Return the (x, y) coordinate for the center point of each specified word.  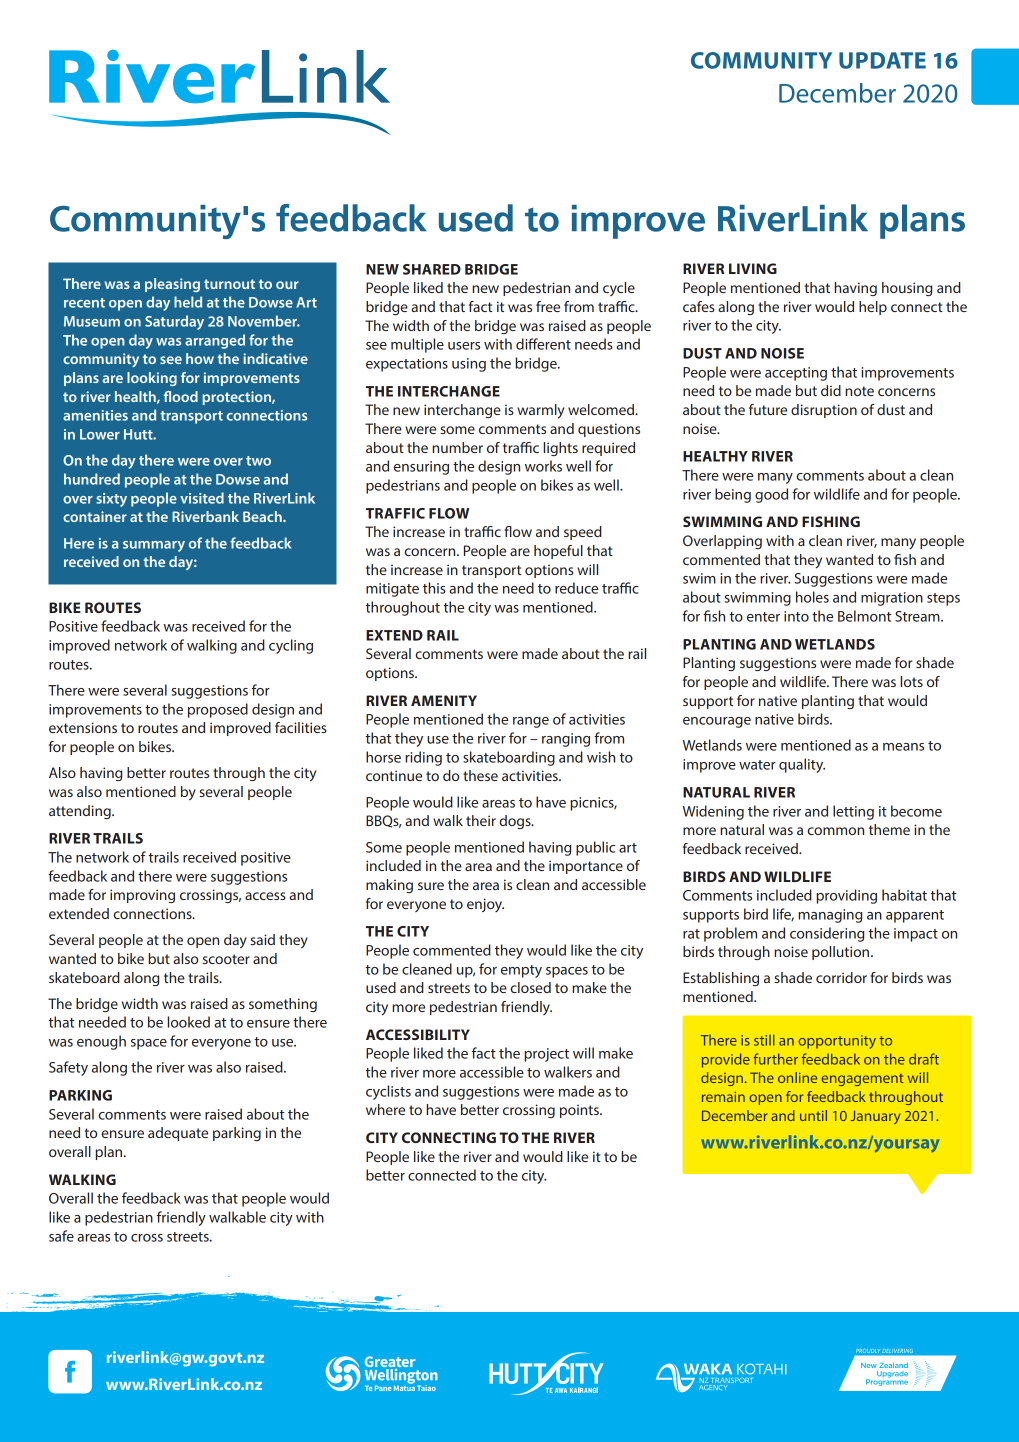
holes (812, 597)
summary (154, 546)
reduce (576, 588)
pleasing (172, 285)
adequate (178, 1134)
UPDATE (882, 60)
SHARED (432, 269)
